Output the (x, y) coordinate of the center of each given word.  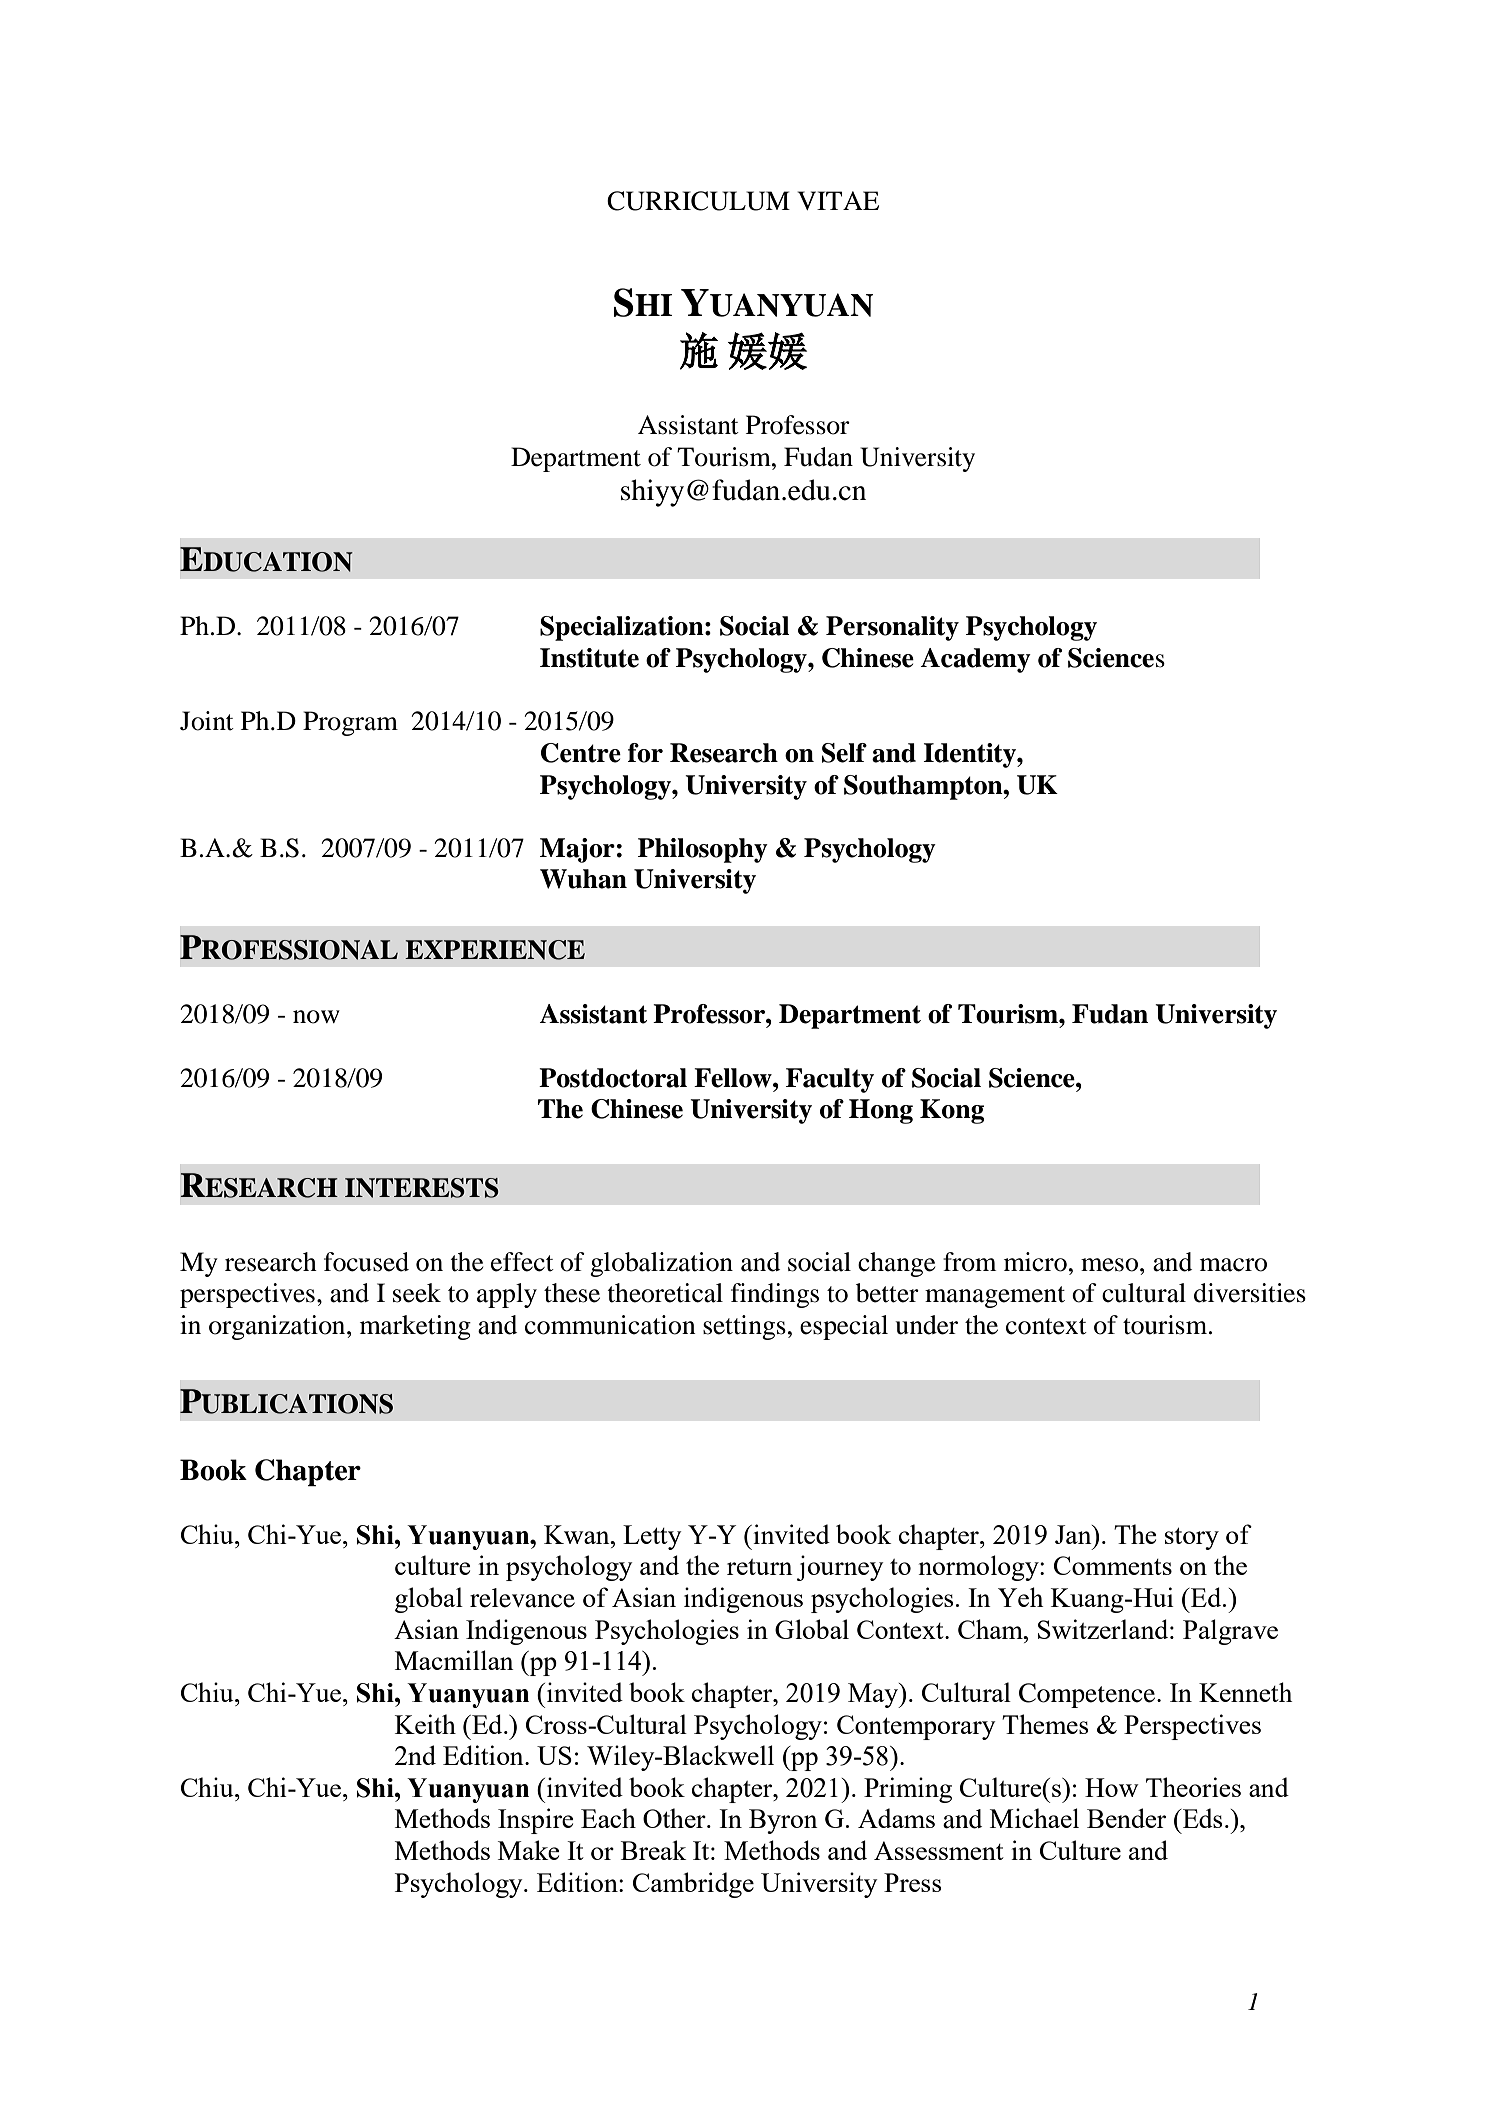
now (316, 1017)
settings (744, 1327)
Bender (1126, 1818)
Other (675, 1818)
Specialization (623, 628)
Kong (952, 1111)
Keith (425, 1724)
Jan (1074, 1534)
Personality (892, 628)
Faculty (830, 1080)
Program (350, 723)
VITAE (838, 200)
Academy (975, 660)
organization (278, 1327)
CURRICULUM (698, 201)
